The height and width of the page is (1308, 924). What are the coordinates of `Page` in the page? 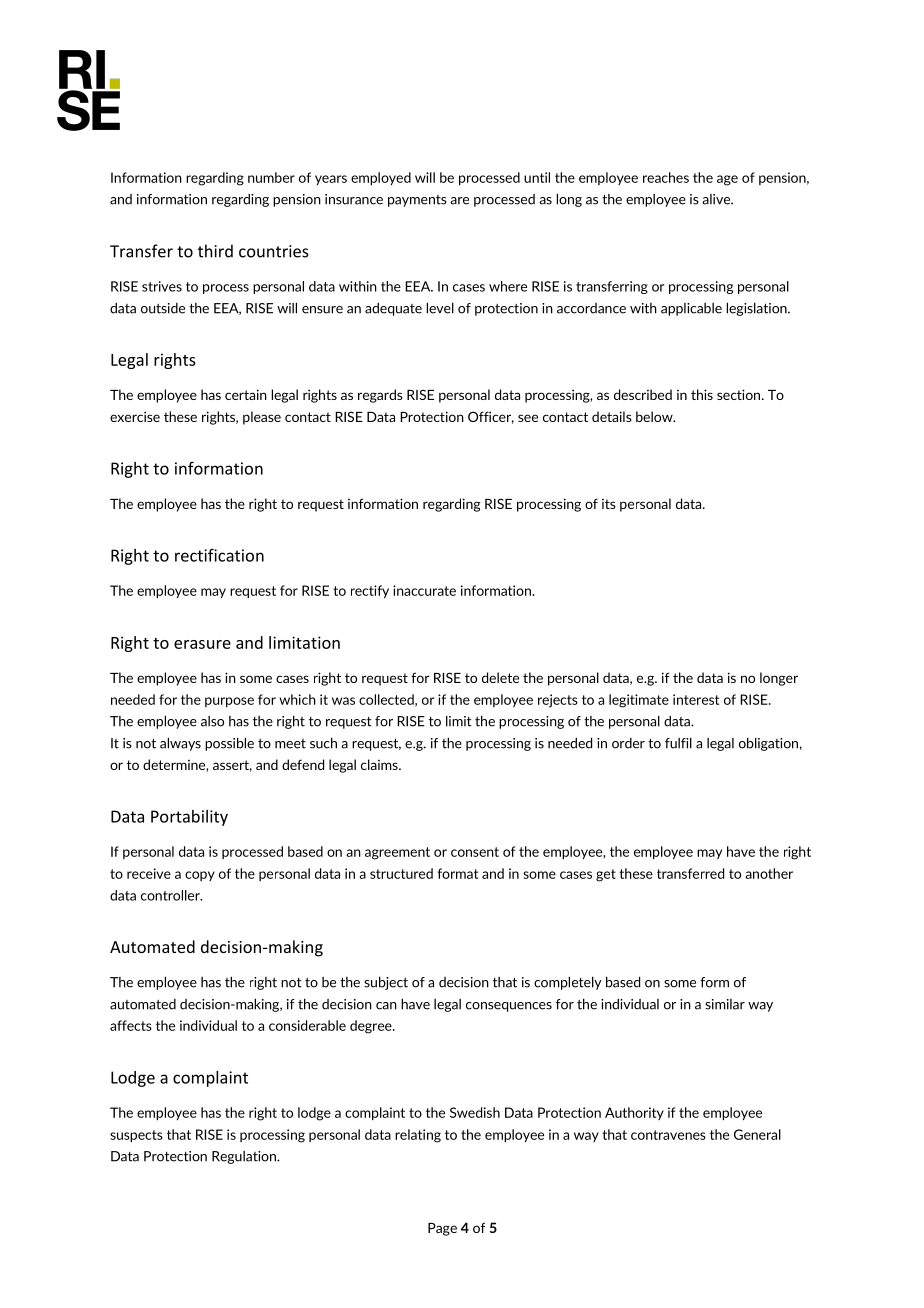 It's located at (442, 1229).
